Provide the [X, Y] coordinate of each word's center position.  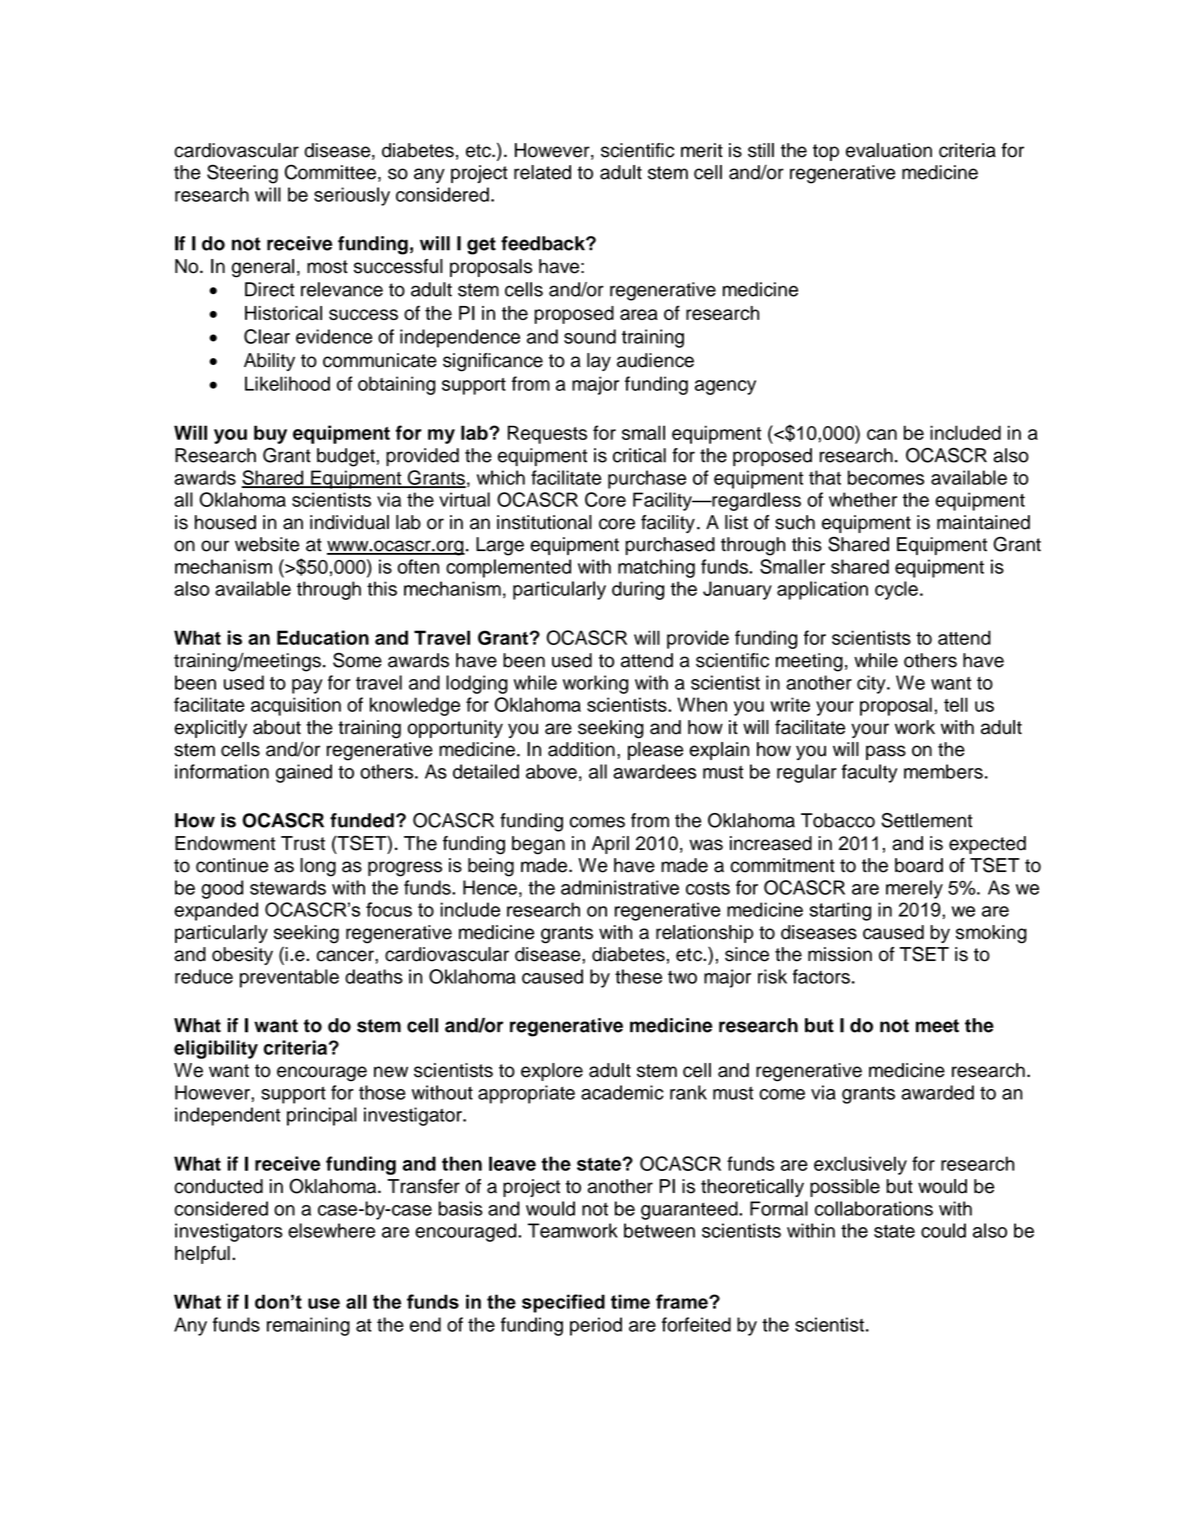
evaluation [889, 150]
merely [914, 889]
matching [656, 568]
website [267, 544]
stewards [288, 887]
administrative [620, 887]
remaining [308, 1326]
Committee [330, 172]
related [542, 172]
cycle [896, 590]
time [630, 1301]
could [943, 1230]
